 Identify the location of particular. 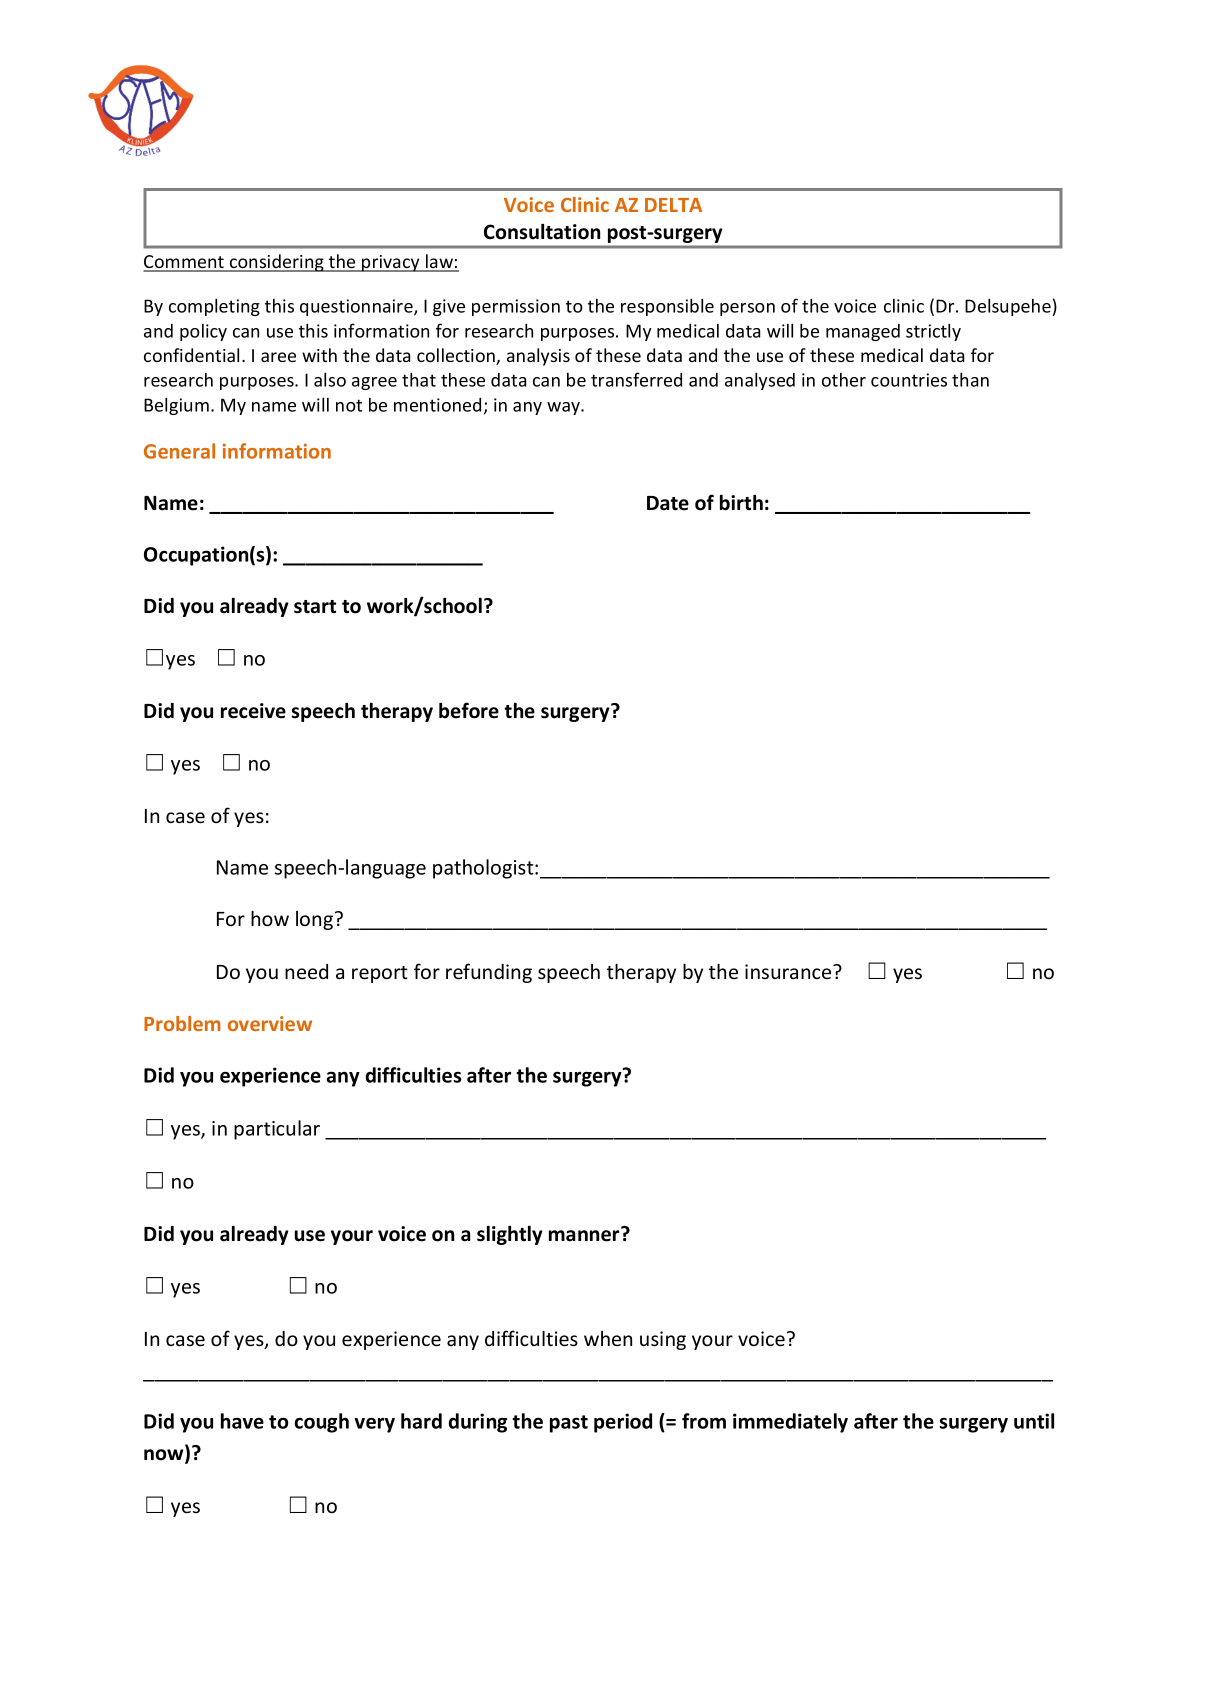
(277, 1130).
